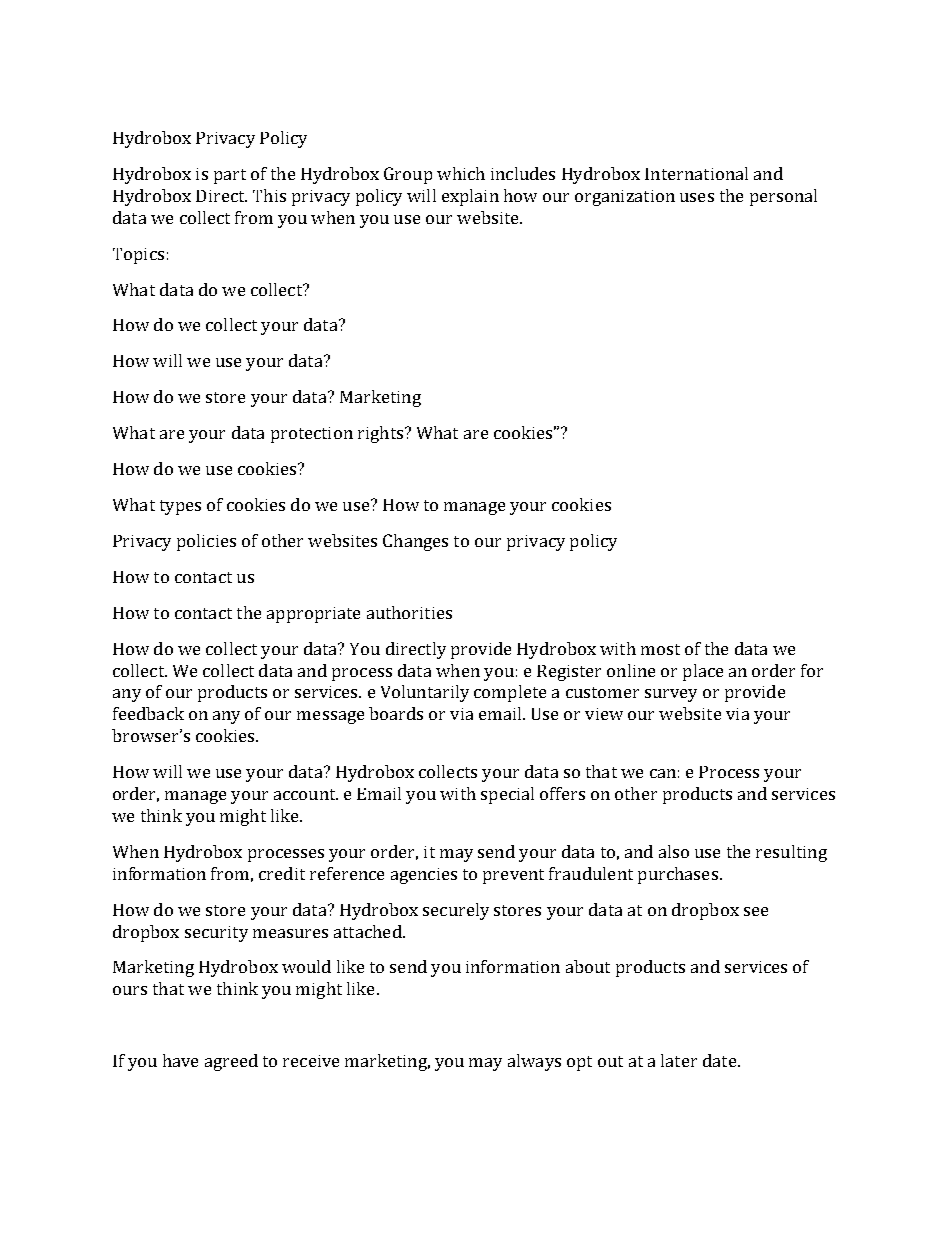 This screenshot has width=952, height=1233. Describe the element at coordinates (312, 435) in the screenshot. I see `protection` at that location.
